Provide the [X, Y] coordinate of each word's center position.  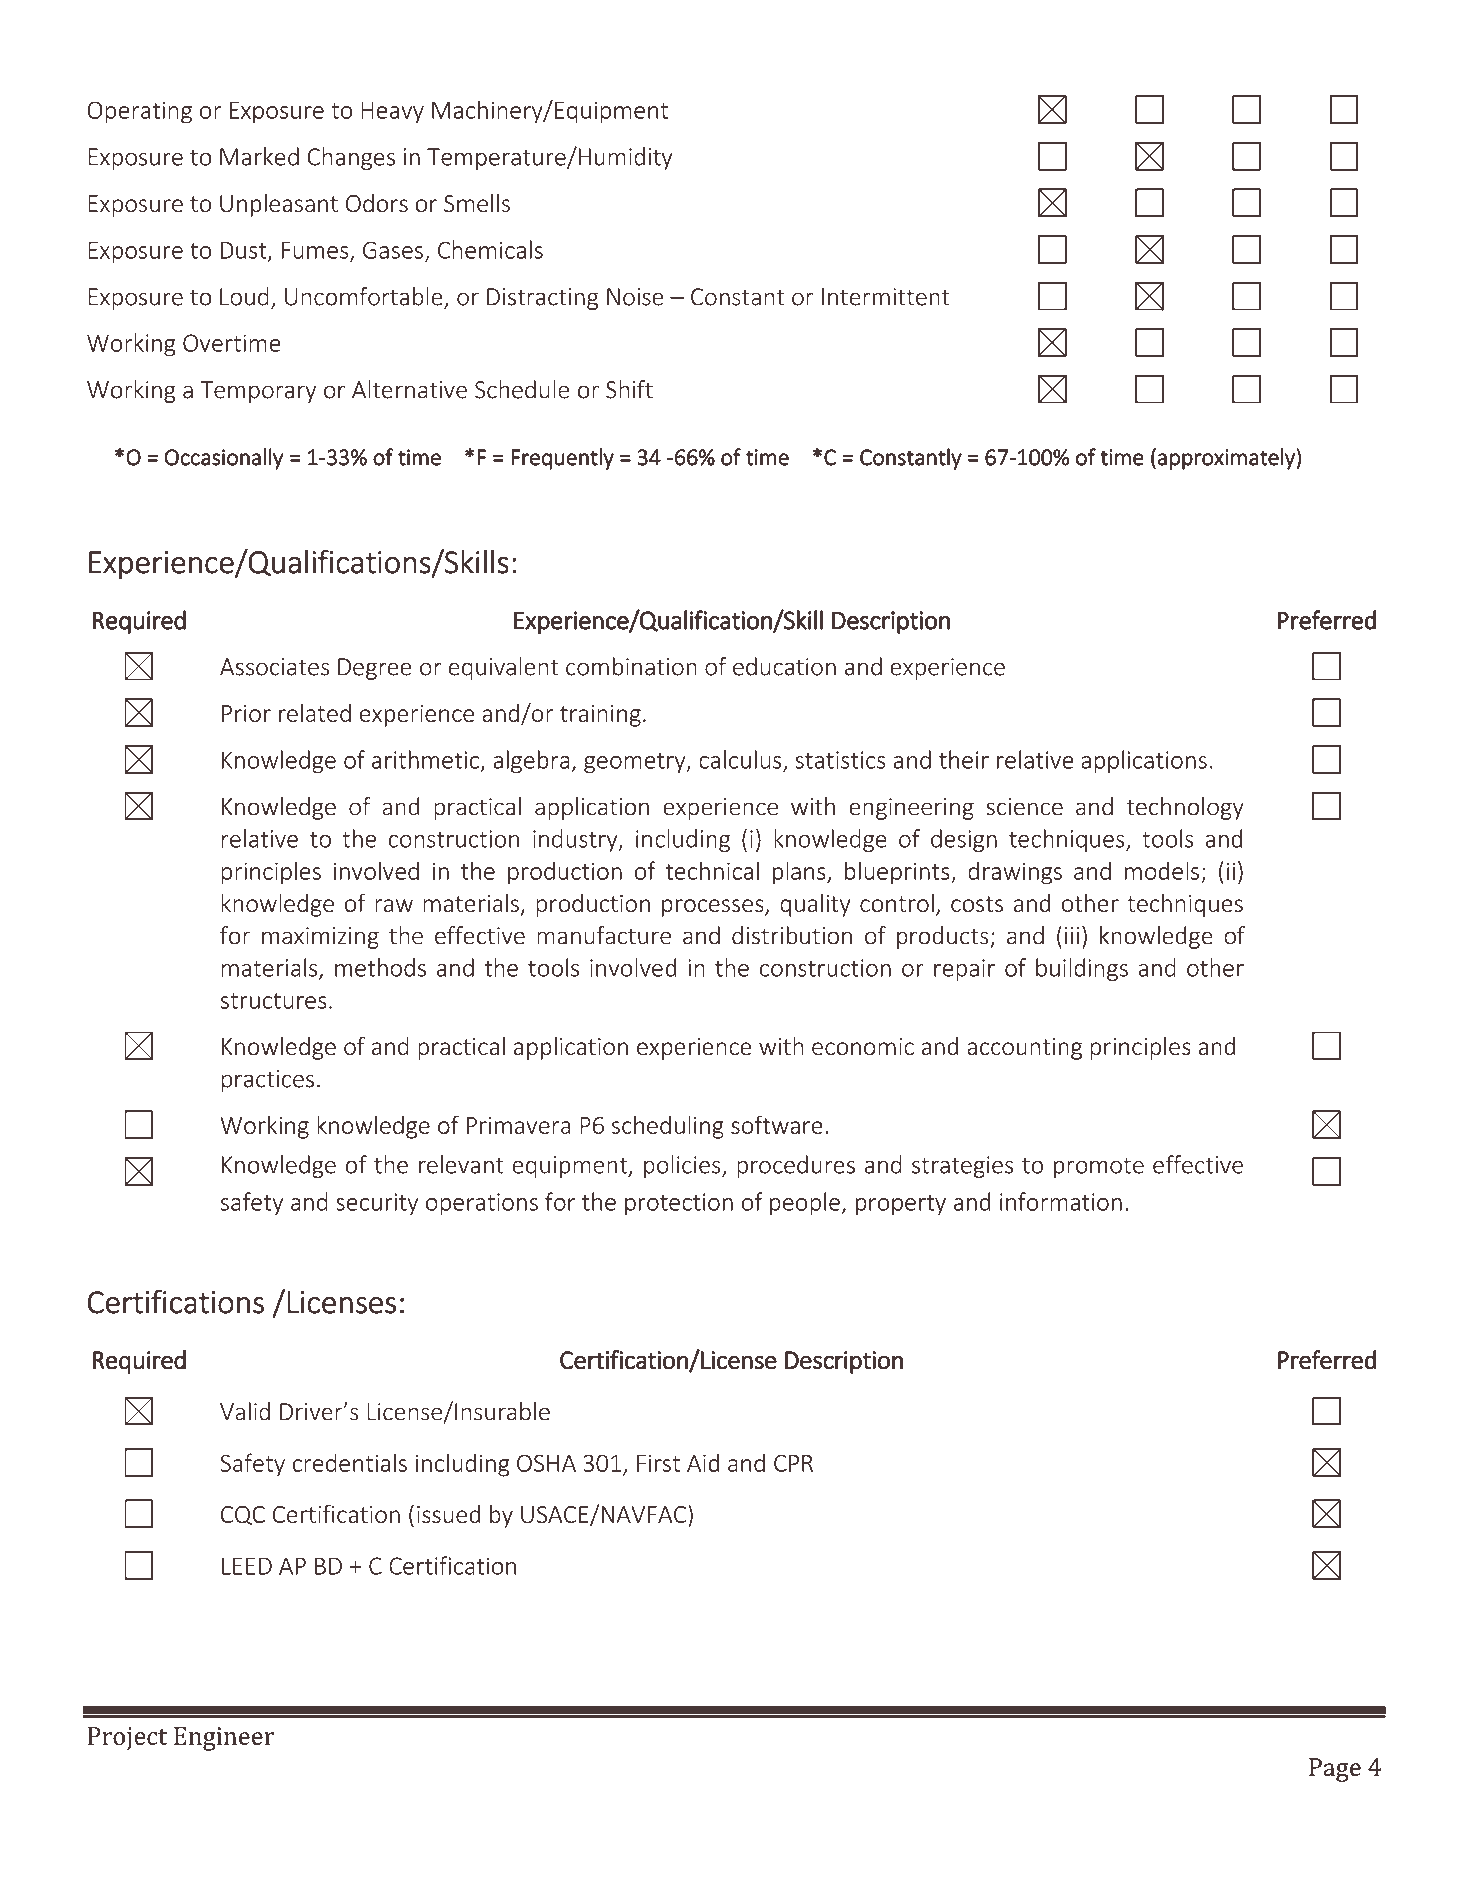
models [1162, 870]
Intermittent [886, 297]
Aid [703, 1462]
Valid [245, 1411]
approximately [1227, 459]
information [1061, 1201]
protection [679, 1204]
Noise [635, 297]
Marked [259, 156]
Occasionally [224, 459]
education [784, 666]
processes [714, 908]
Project [127, 1739]
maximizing [320, 938]
